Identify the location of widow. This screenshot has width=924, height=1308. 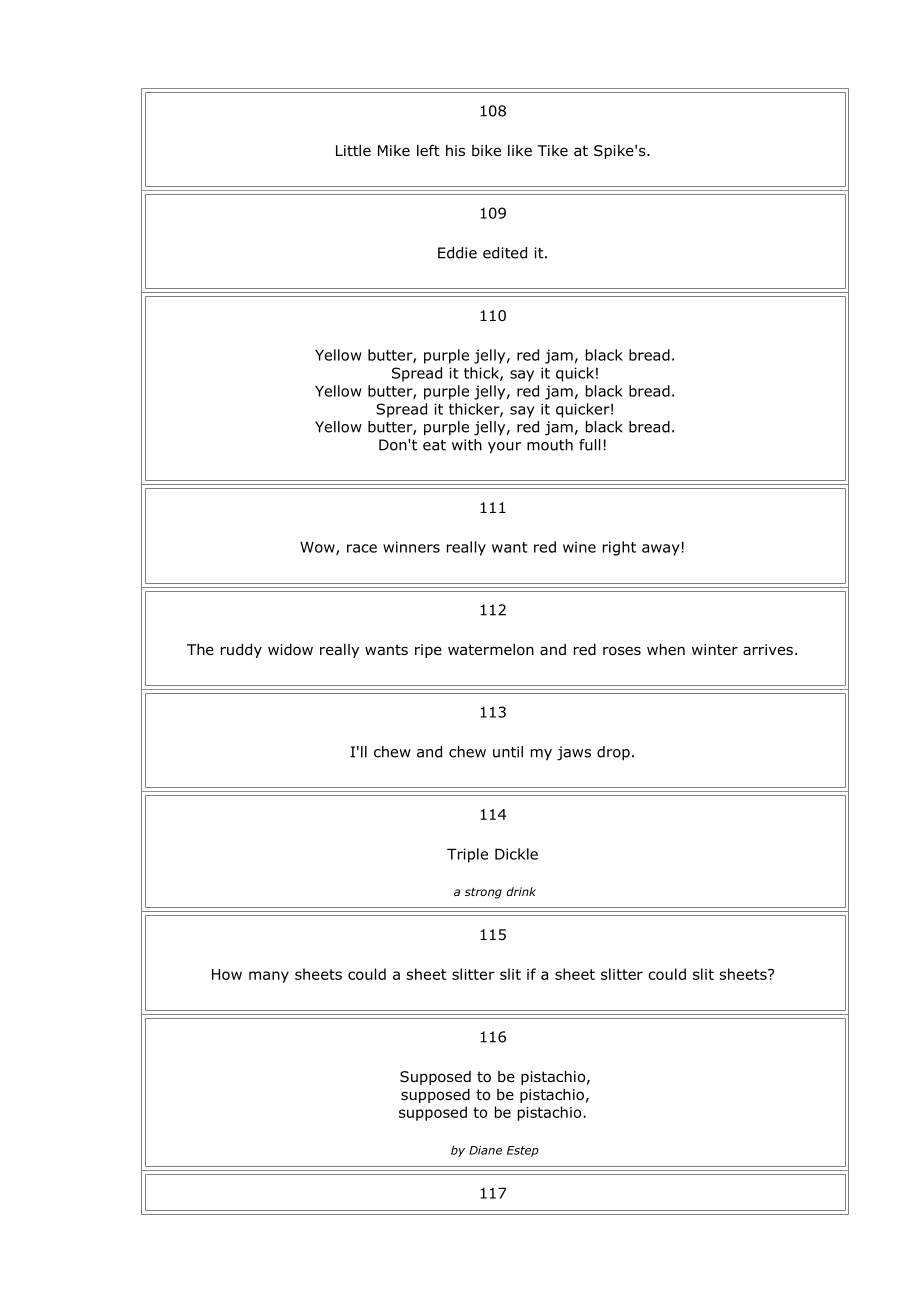
(290, 649).
